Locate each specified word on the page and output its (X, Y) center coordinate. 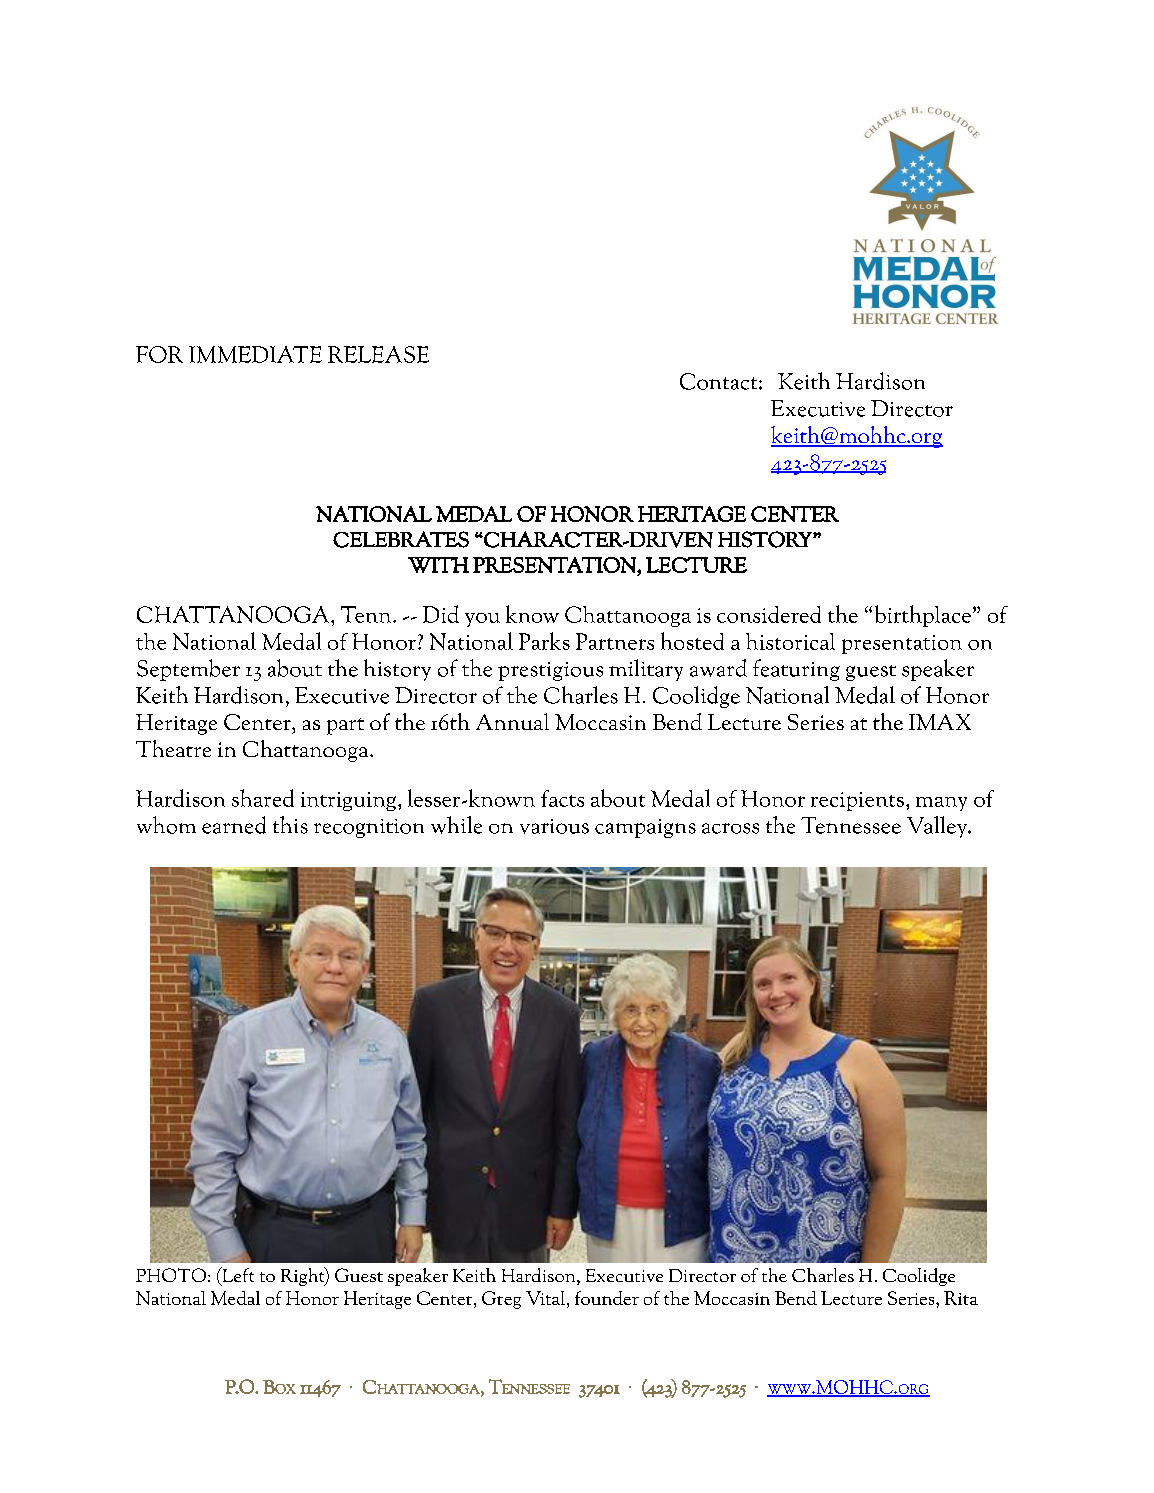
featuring (796, 670)
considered (769, 614)
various (554, 826)
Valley (938, 827)
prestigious (550, 671)
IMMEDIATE (255, 354)
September (188, 670)
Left (237, 1276)
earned (234, 825)
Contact (720, 381)
